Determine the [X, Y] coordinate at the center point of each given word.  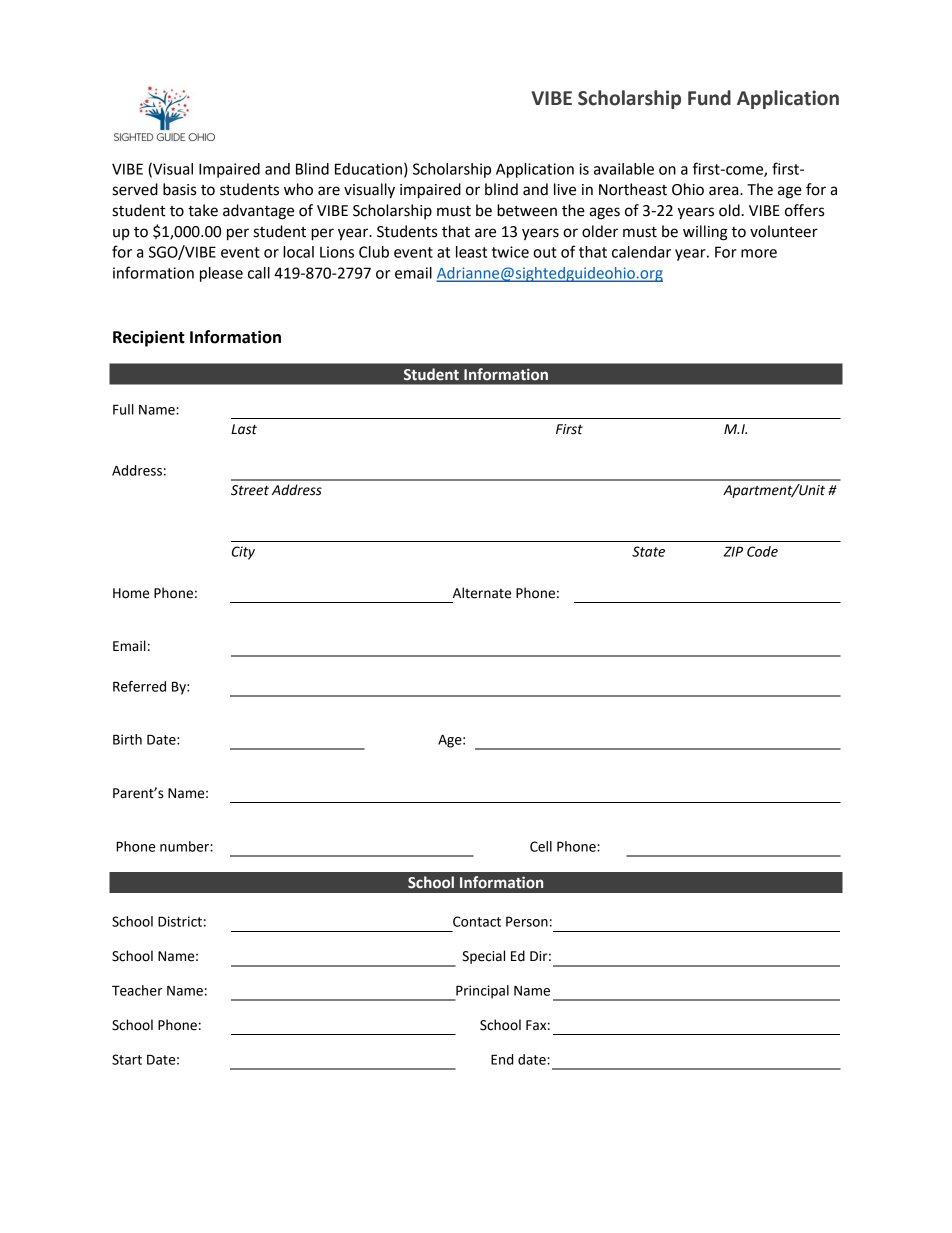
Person [527, 921]
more [759, 253]
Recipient [149, 338]
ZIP [733, 551]
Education [368, 169]
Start [127, 1059]
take [203, 210]
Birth [127, 739]
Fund [709, 98]
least [471, 252]
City [243, 553]
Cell [541, 846]
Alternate [482, 593]
